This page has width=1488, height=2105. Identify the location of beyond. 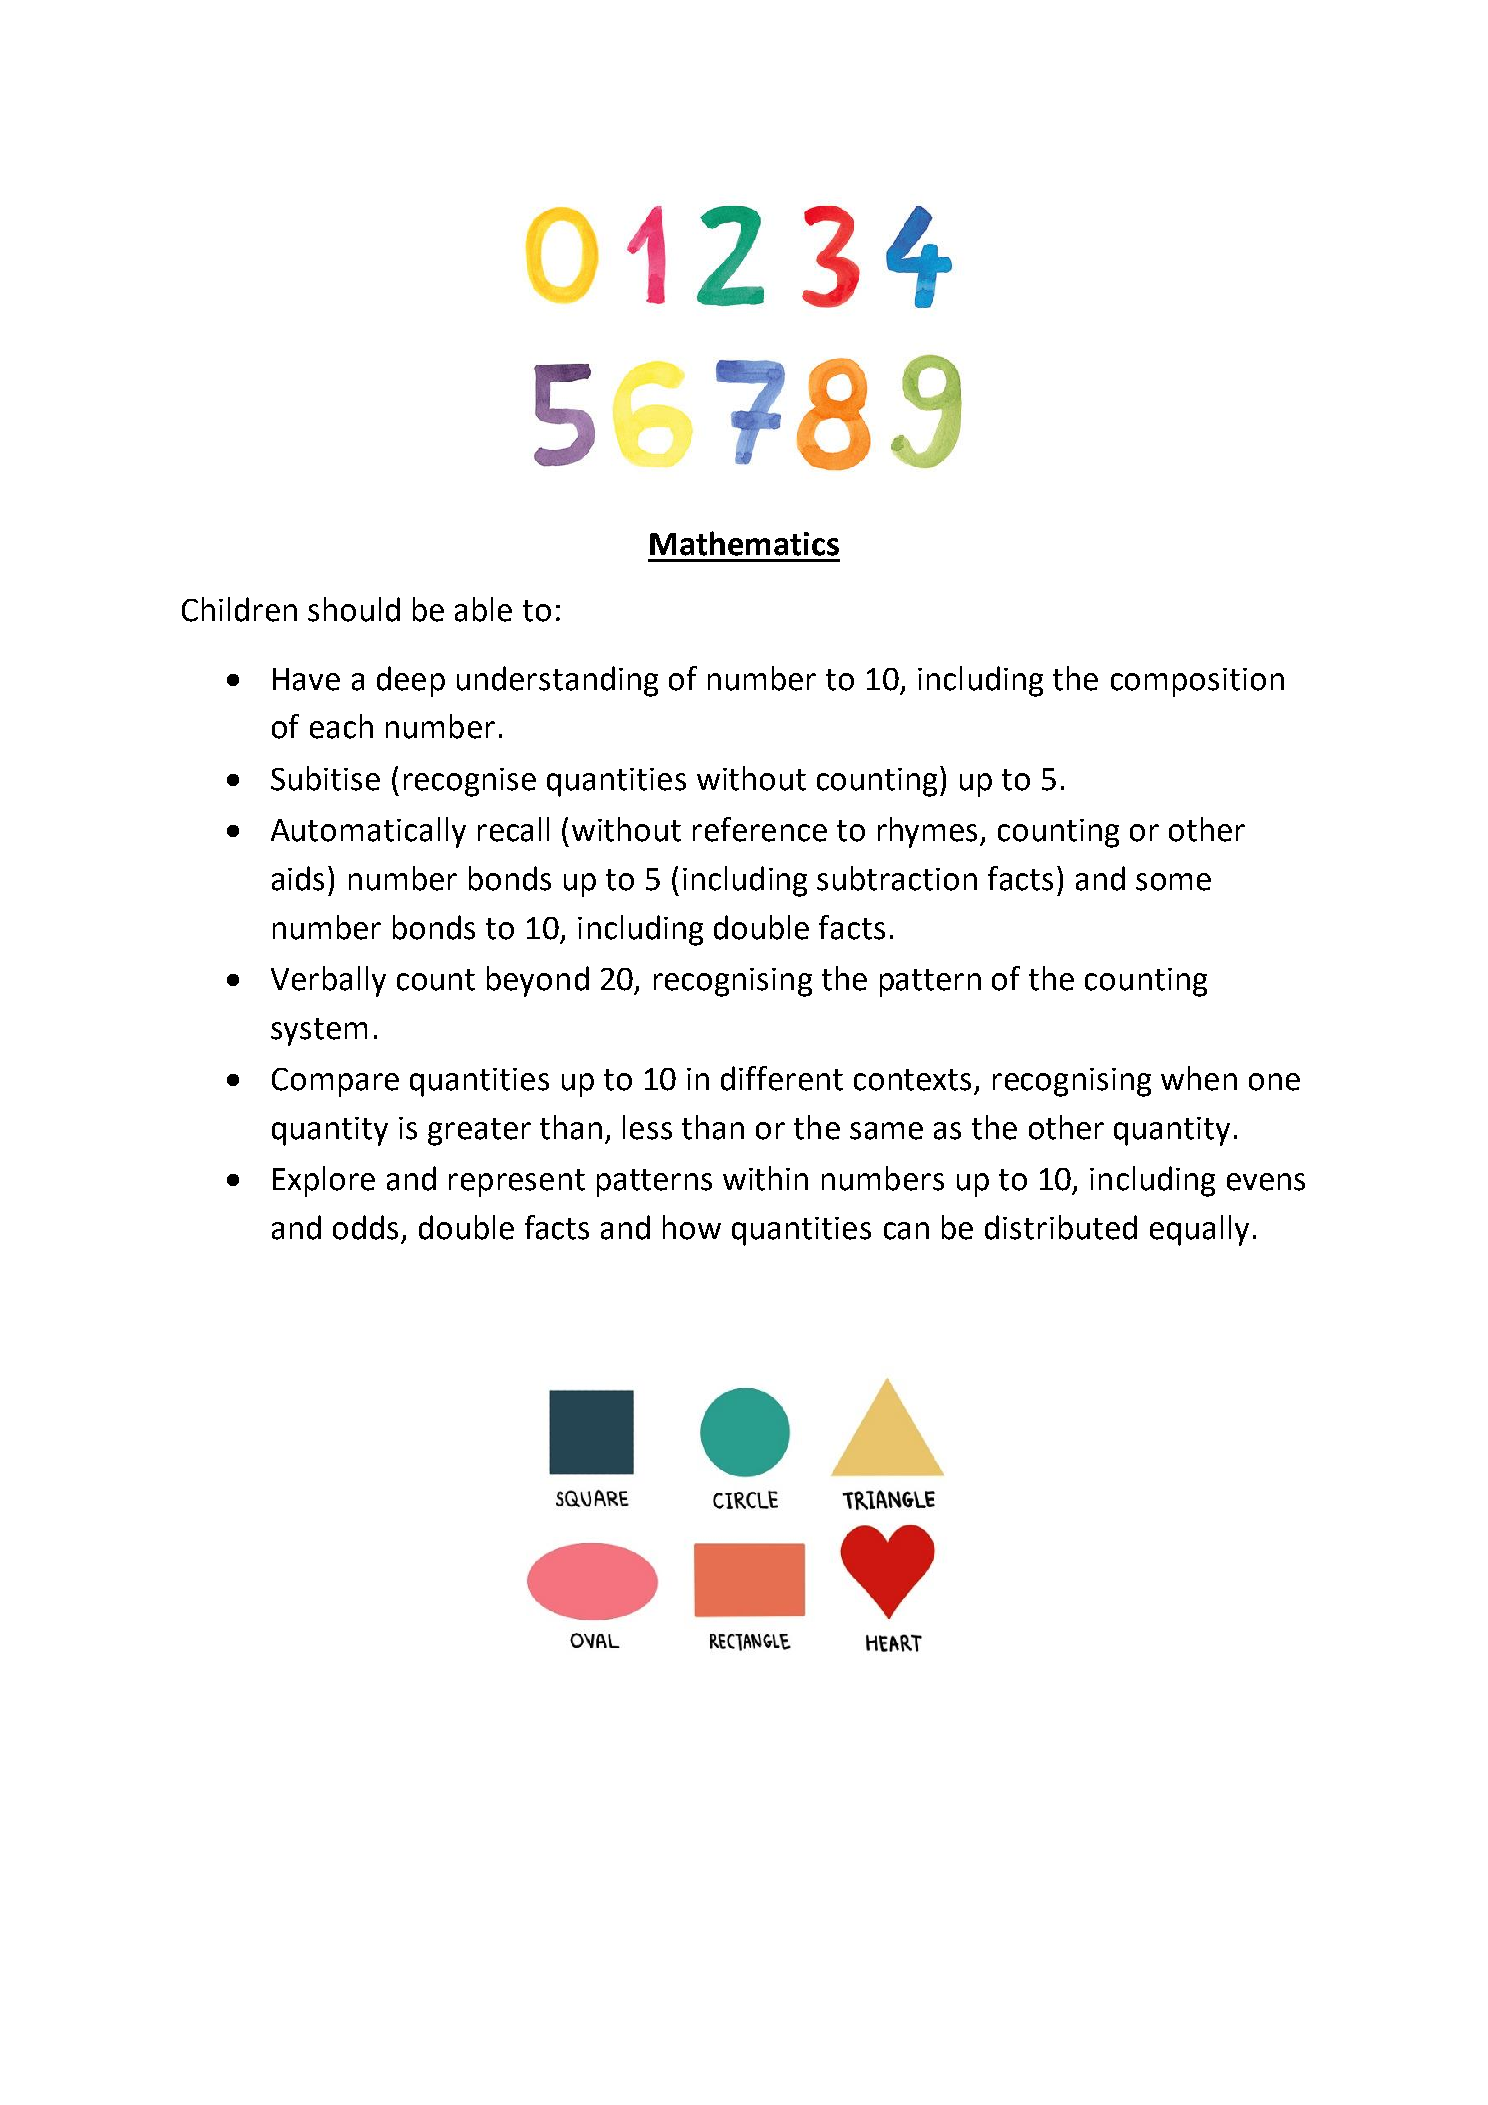
(538, 981).
